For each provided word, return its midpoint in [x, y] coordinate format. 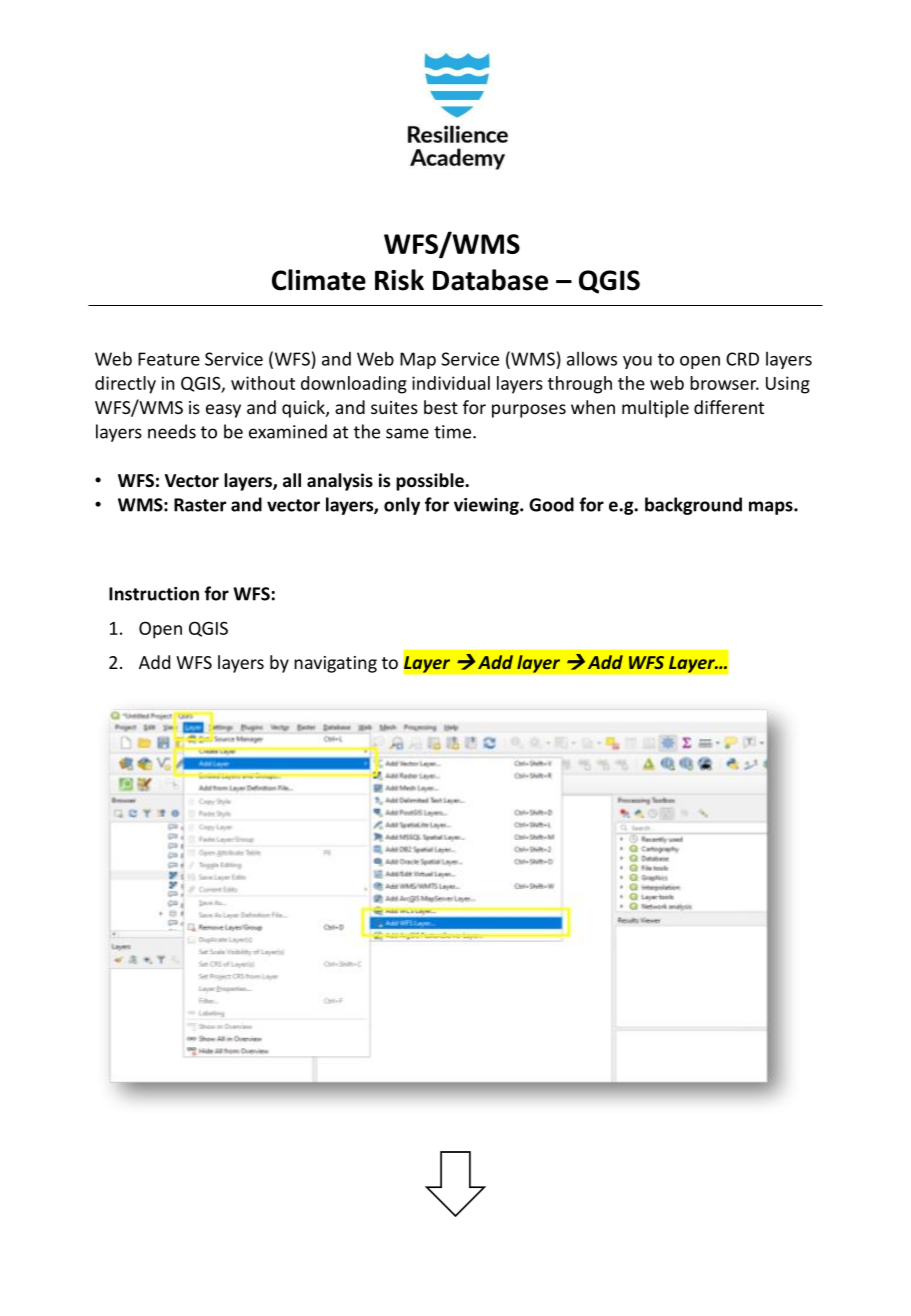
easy [223, 411]
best [441, 407]
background [693, 506]
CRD [742, 359]
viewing [487, 506]
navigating [335, 664]
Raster [200, 505]
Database [490, 280]
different [729, 407]
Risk [399, 280]
